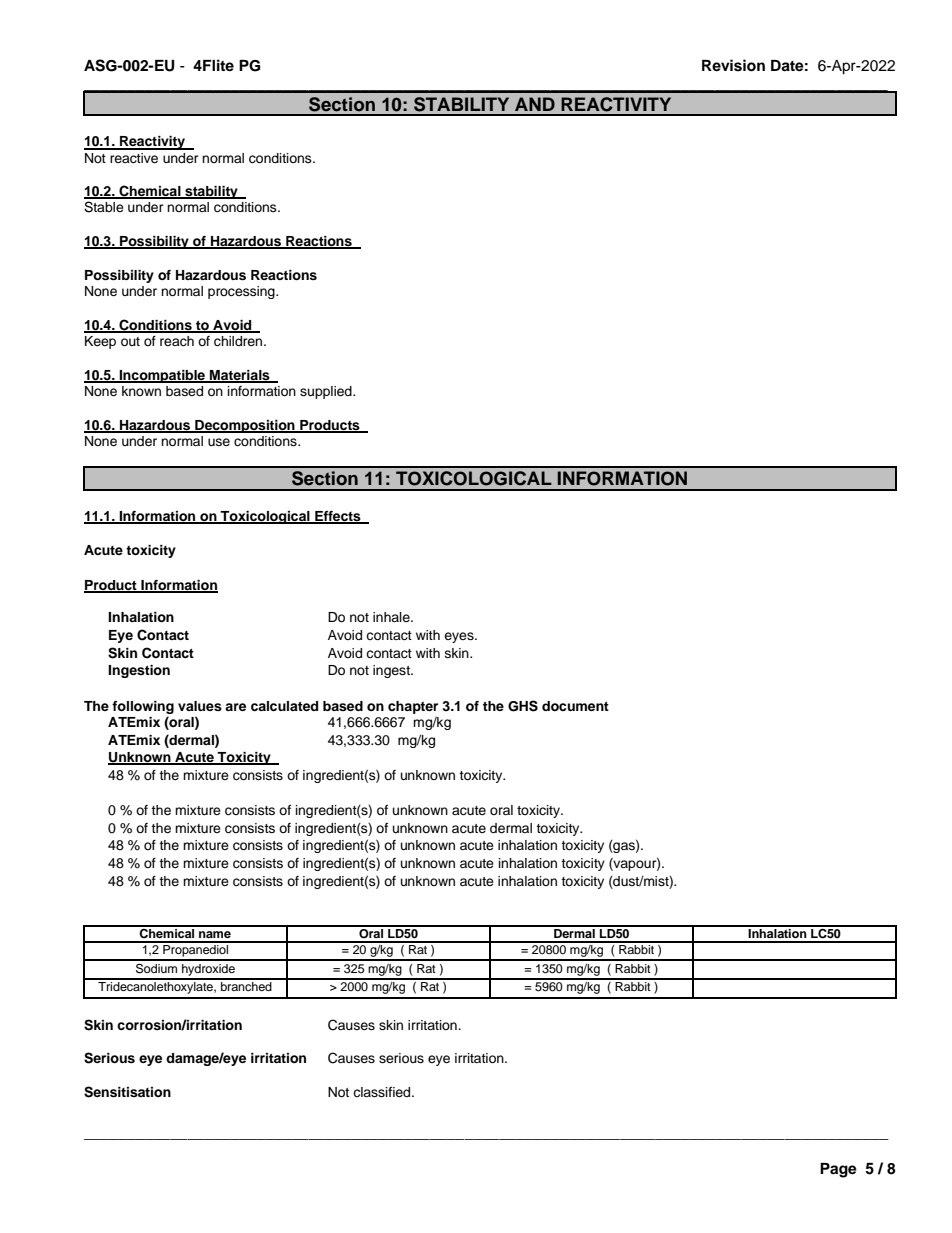  I want to click on Stable, so click(104, 207).
